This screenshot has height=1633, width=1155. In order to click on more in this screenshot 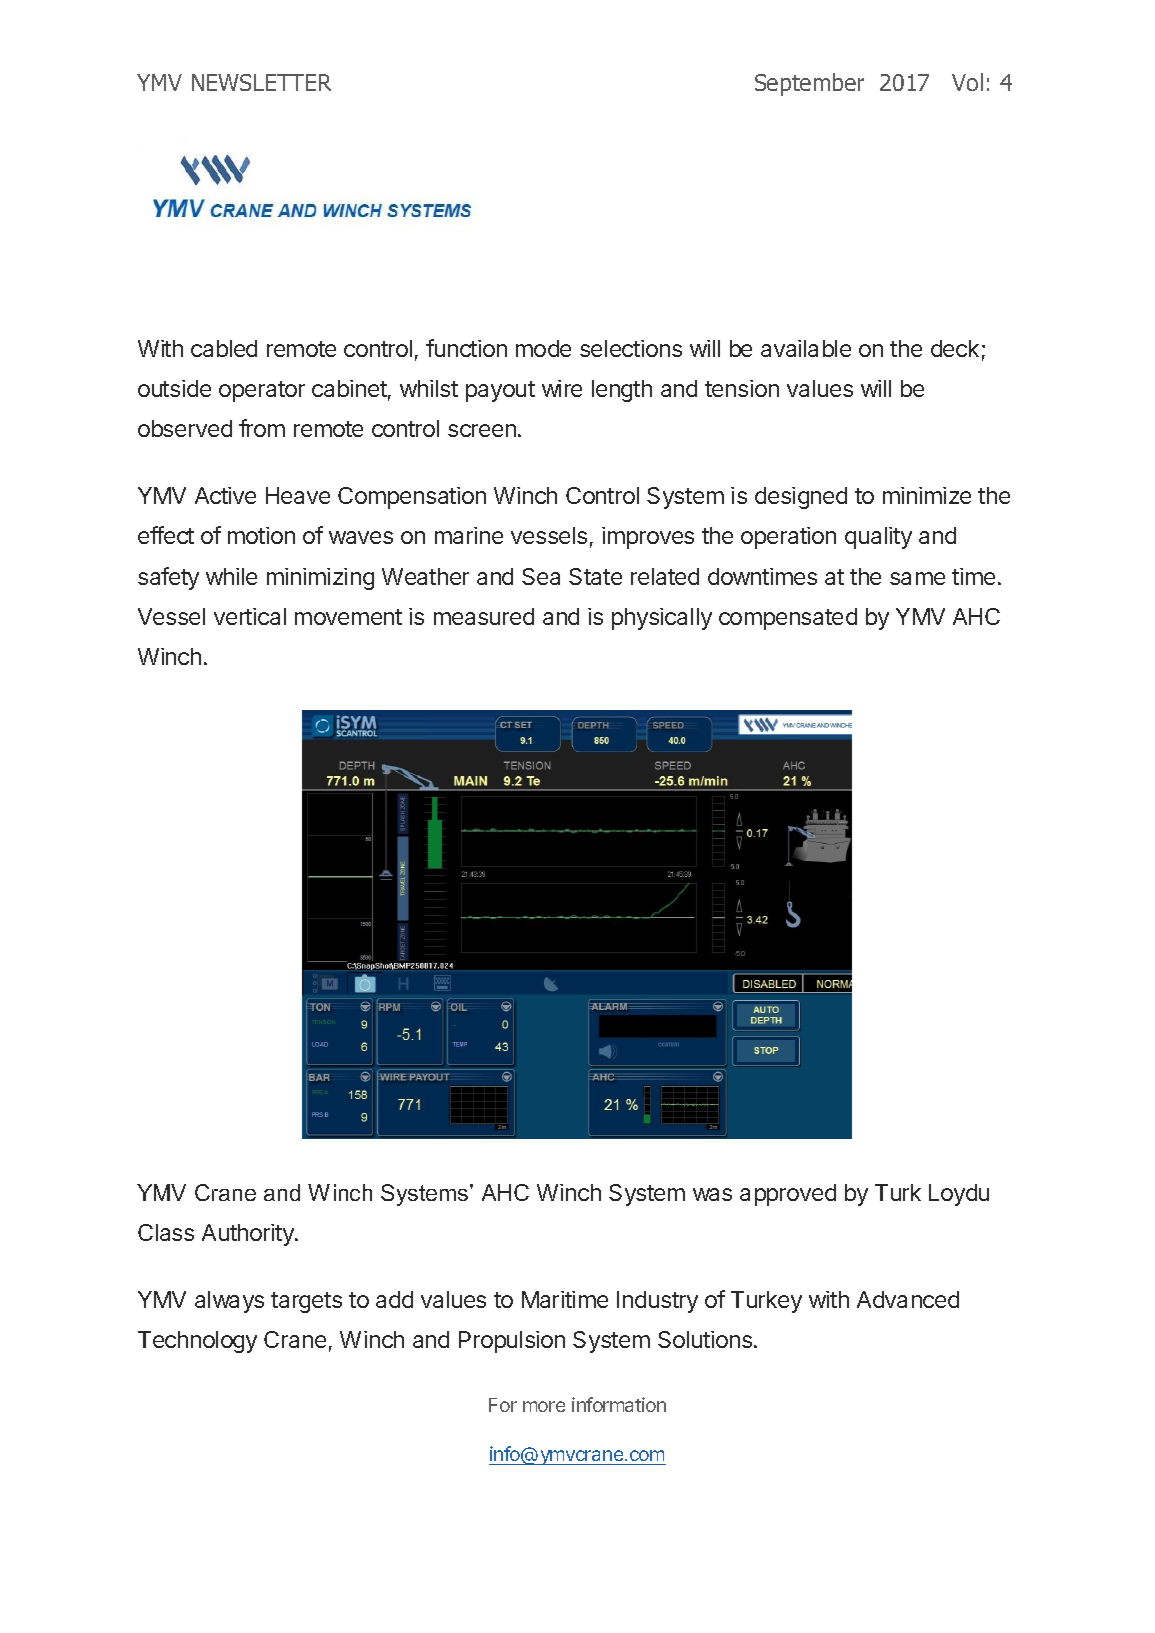, I will do `click(544, 1406)`.
